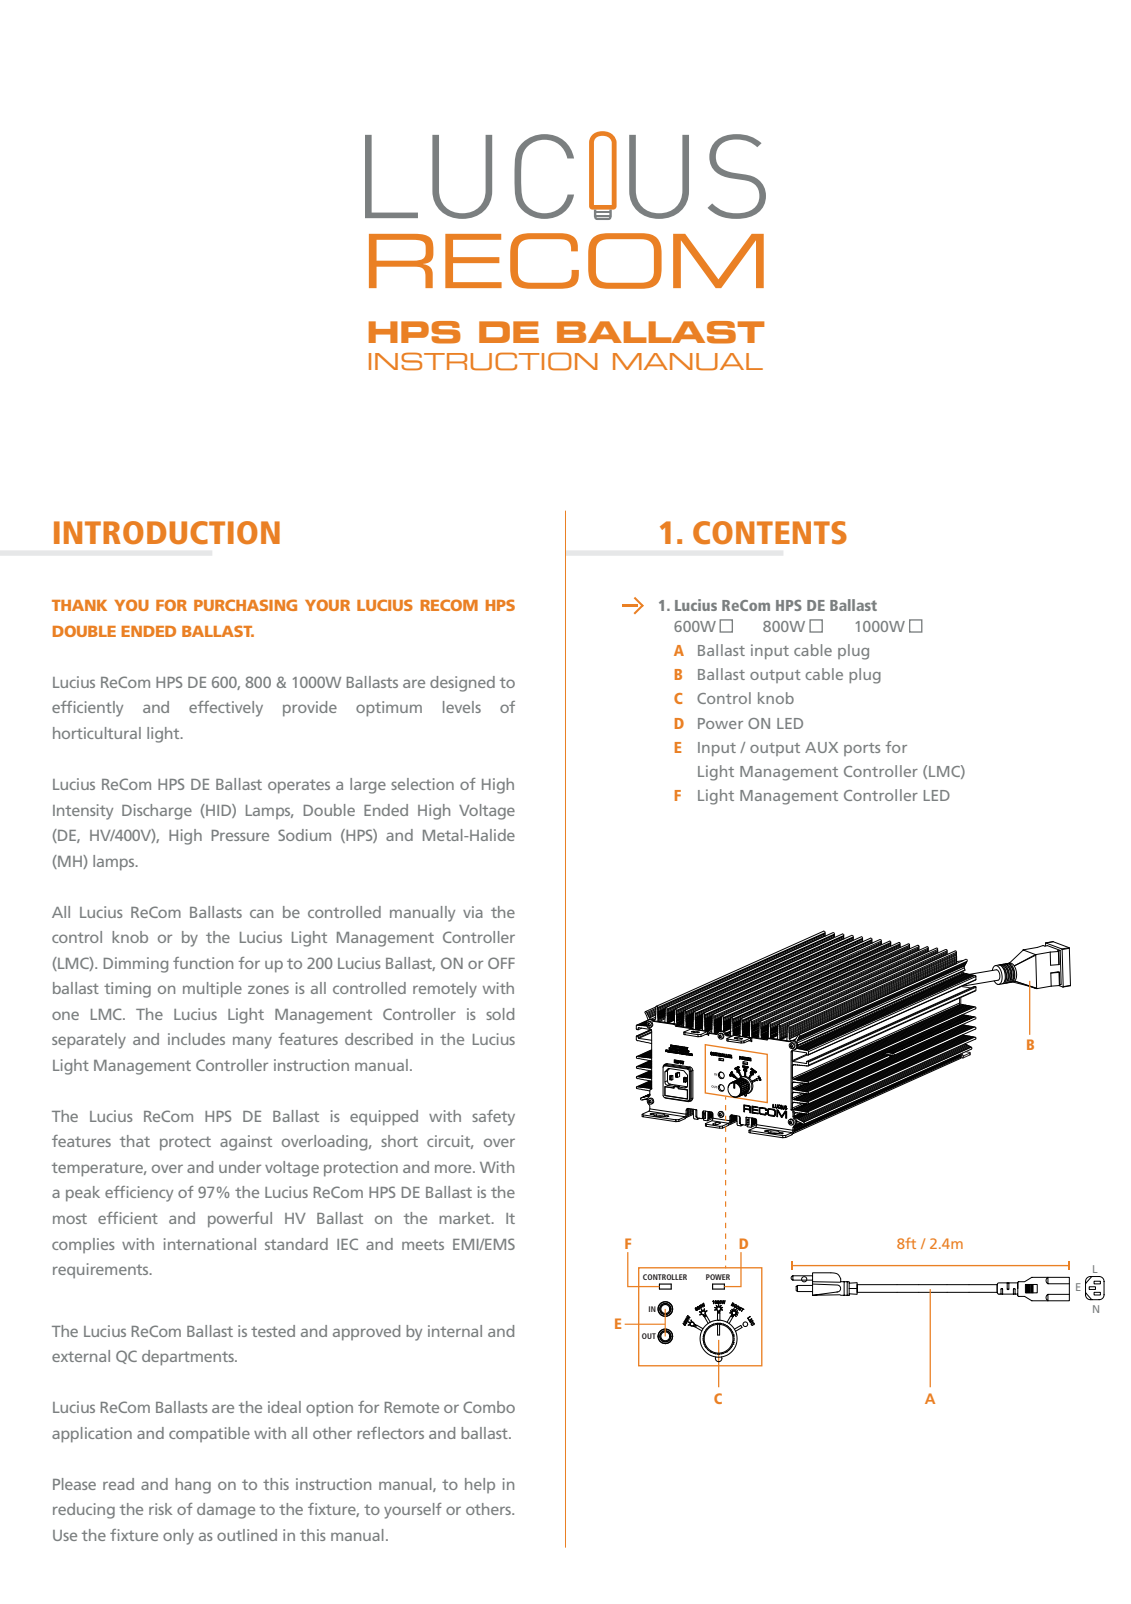 This document has height=1604, width=1131. I want to click on OFF, so click(501, 963).
